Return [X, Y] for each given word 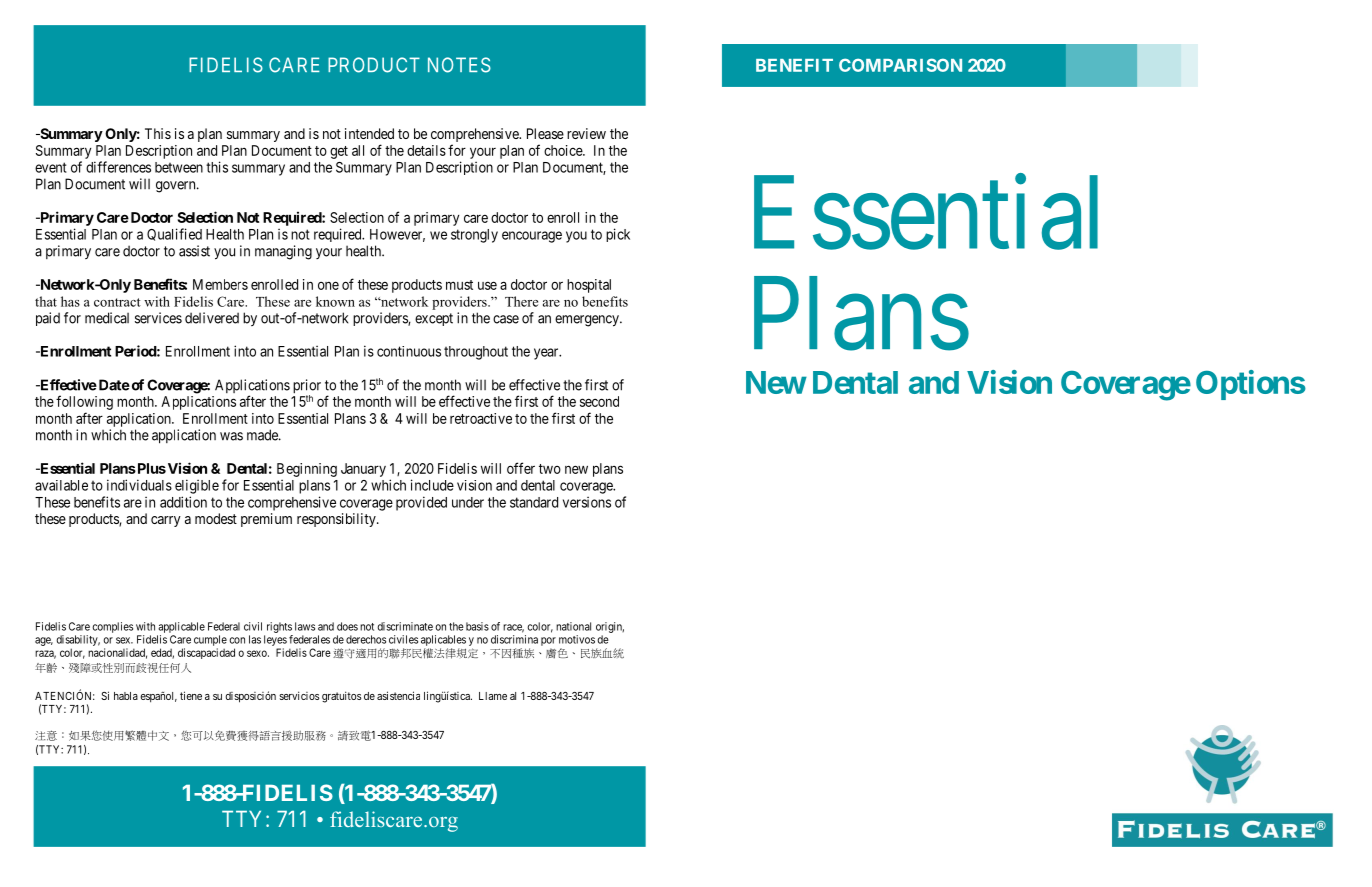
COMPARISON [900, 65]
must [459, 285]
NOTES [459, 65]
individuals [139, 485]
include [432, 485]
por [548, 641]
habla [126, 696]
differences [118, 167]
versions [587, 502]
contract [117, 302]
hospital [589, 286]
